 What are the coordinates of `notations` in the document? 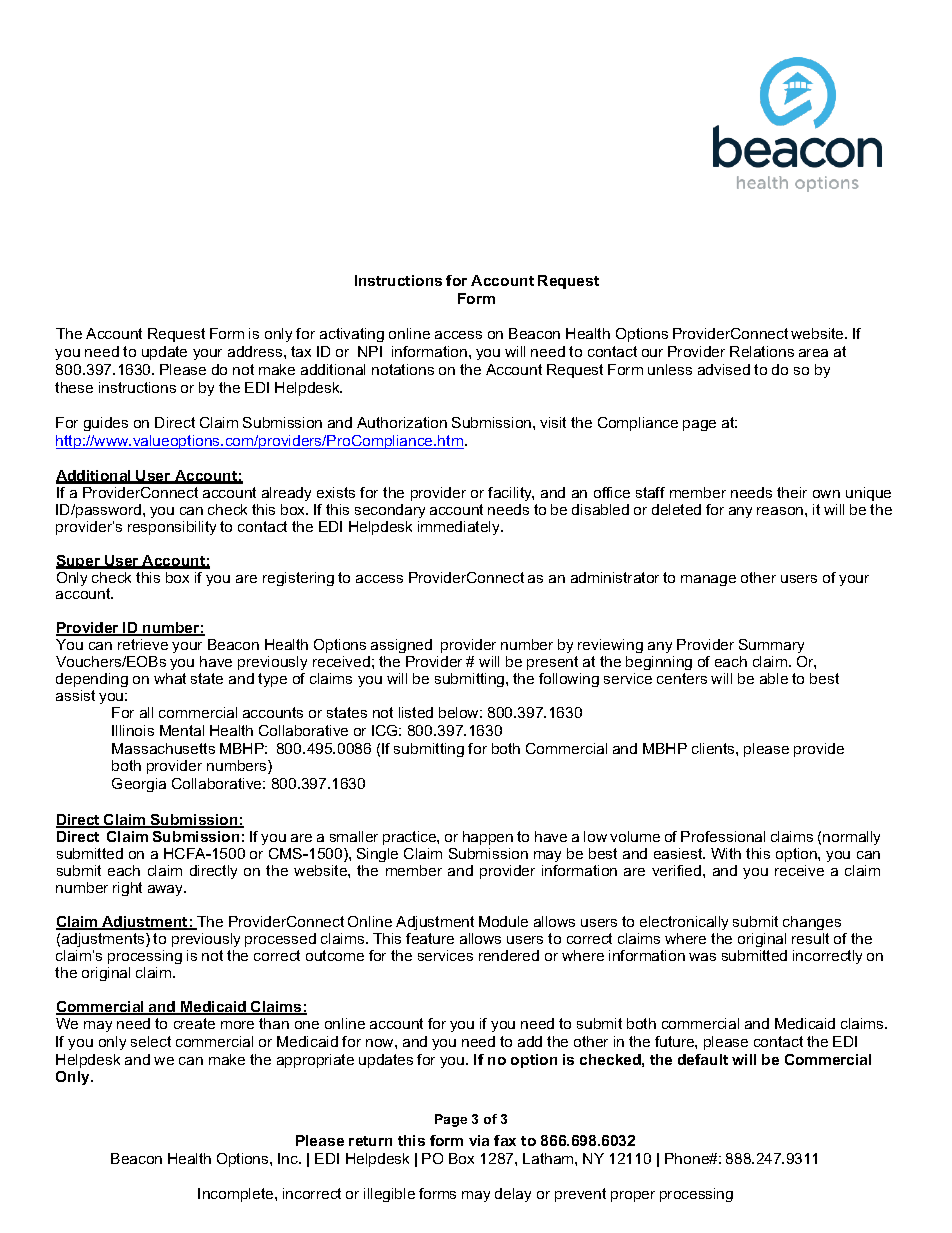 It's located at (403, 369).
